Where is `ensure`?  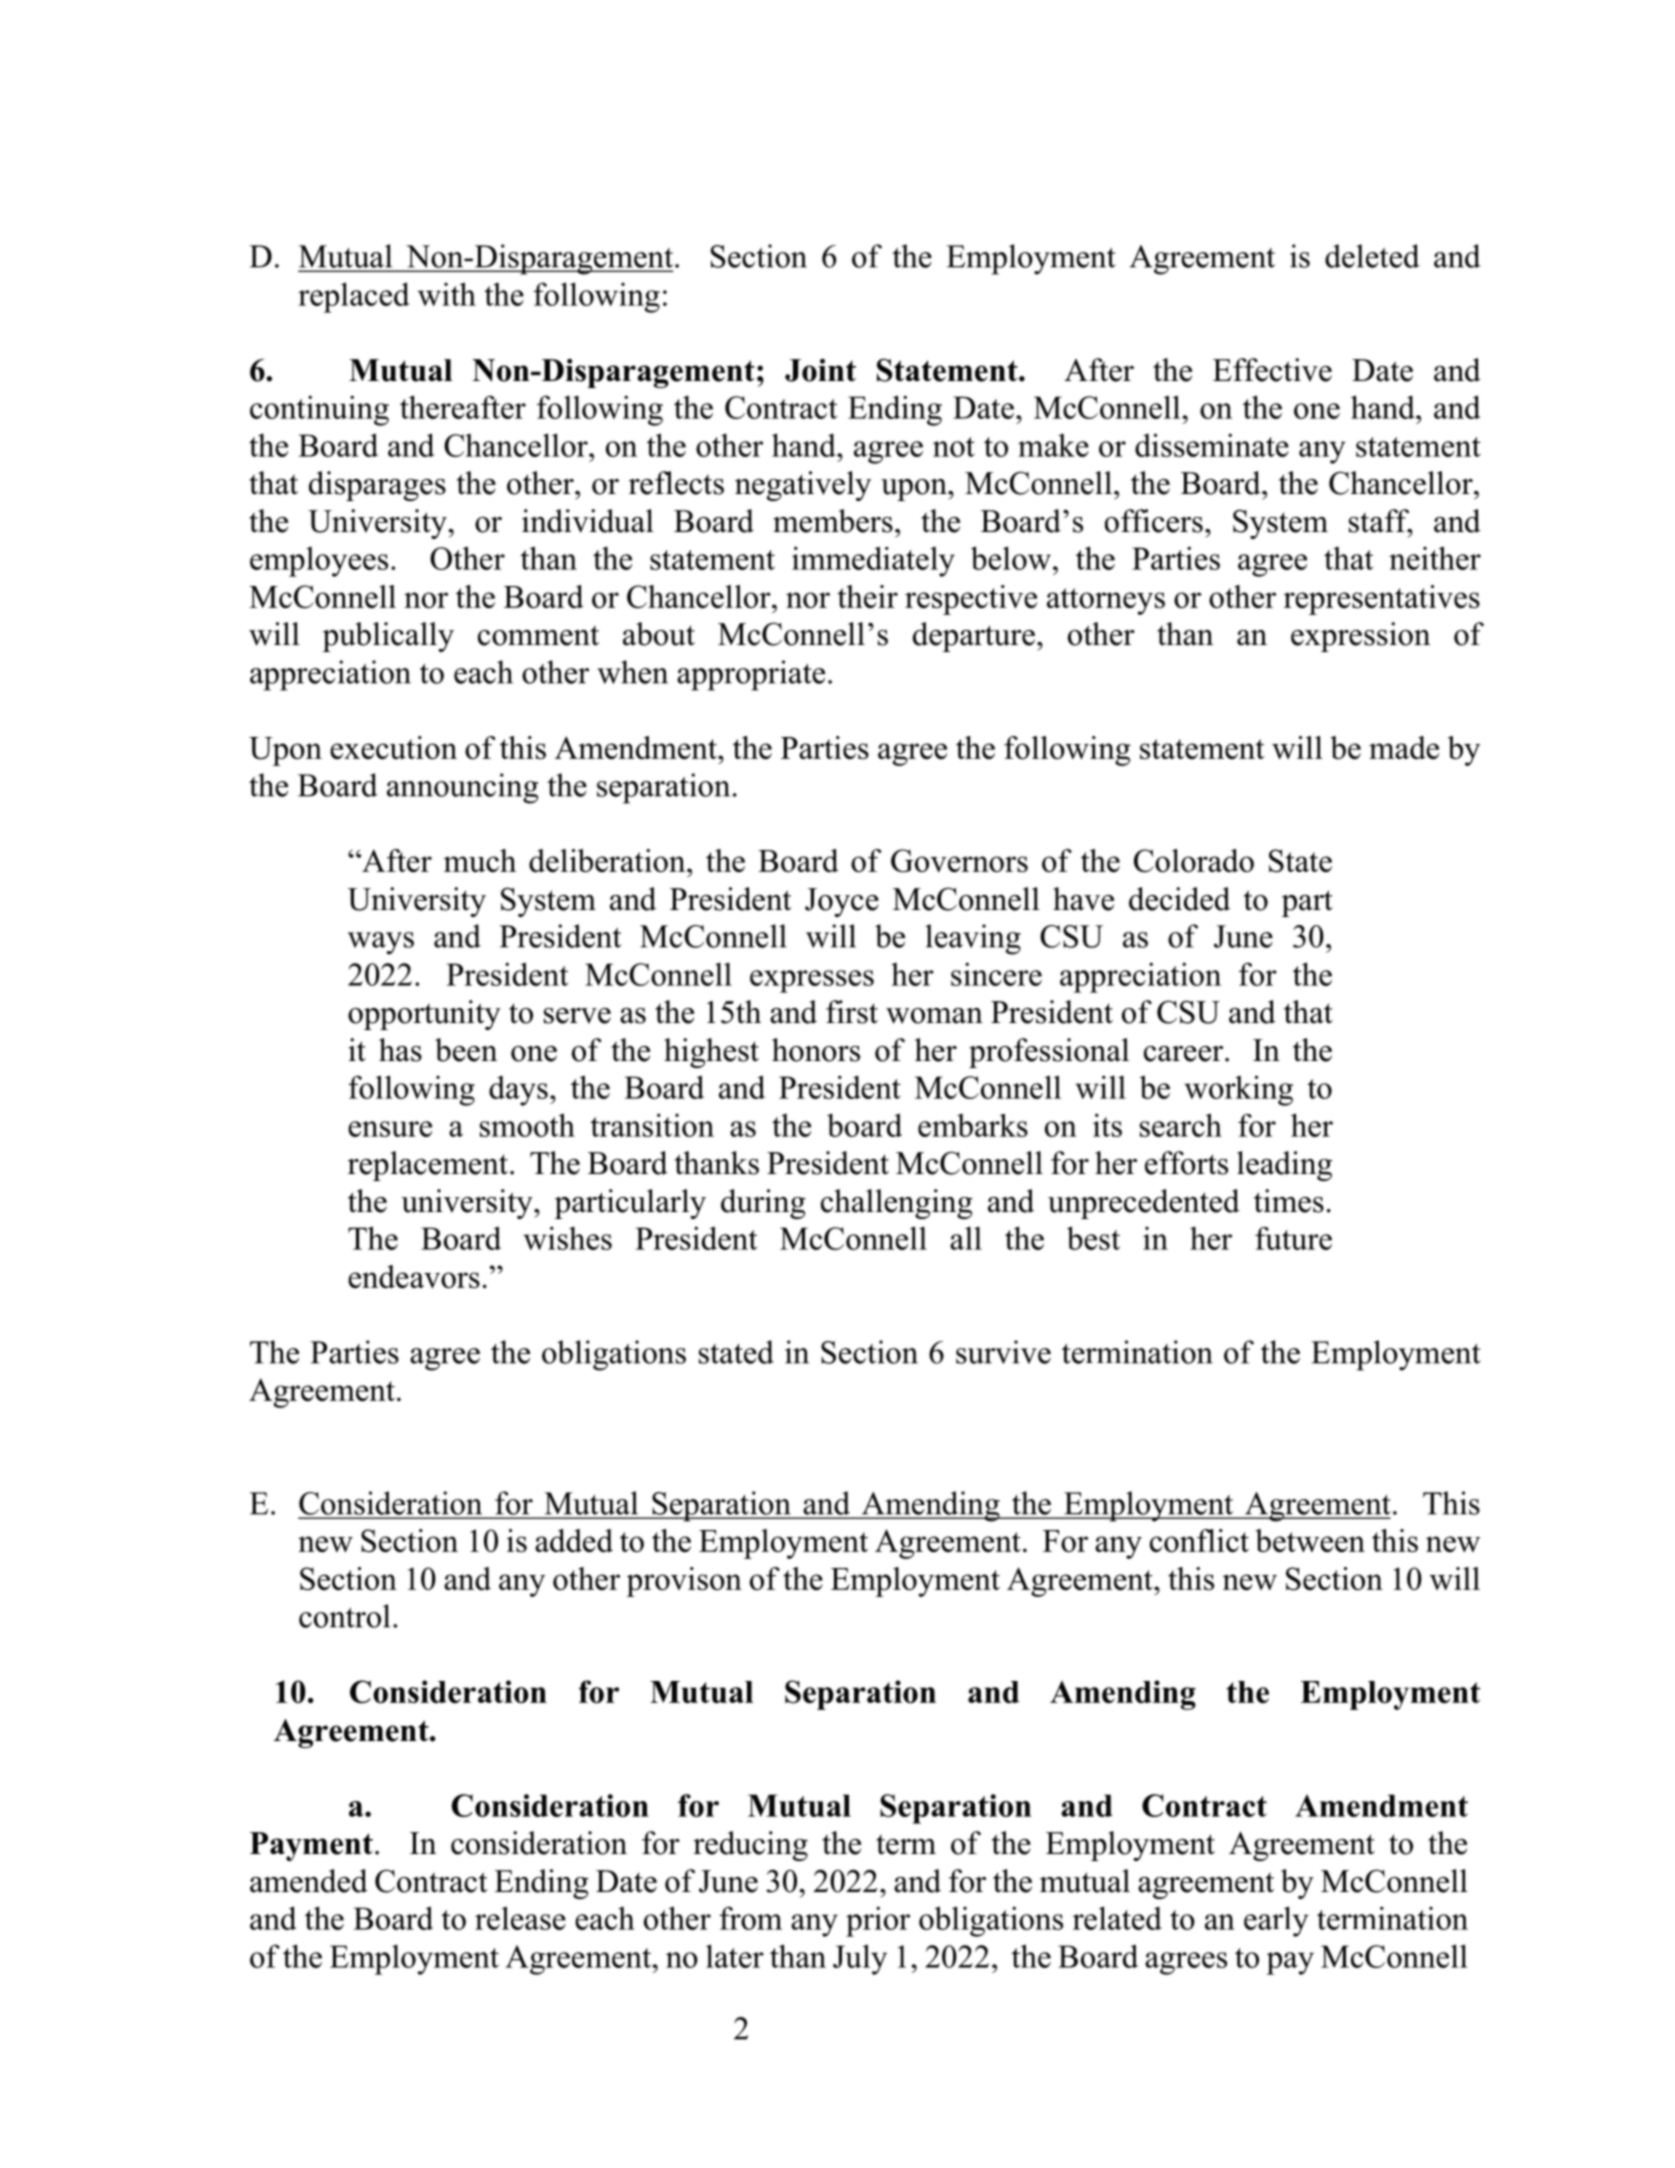 ensure is located at coordinates (390, 1129).
